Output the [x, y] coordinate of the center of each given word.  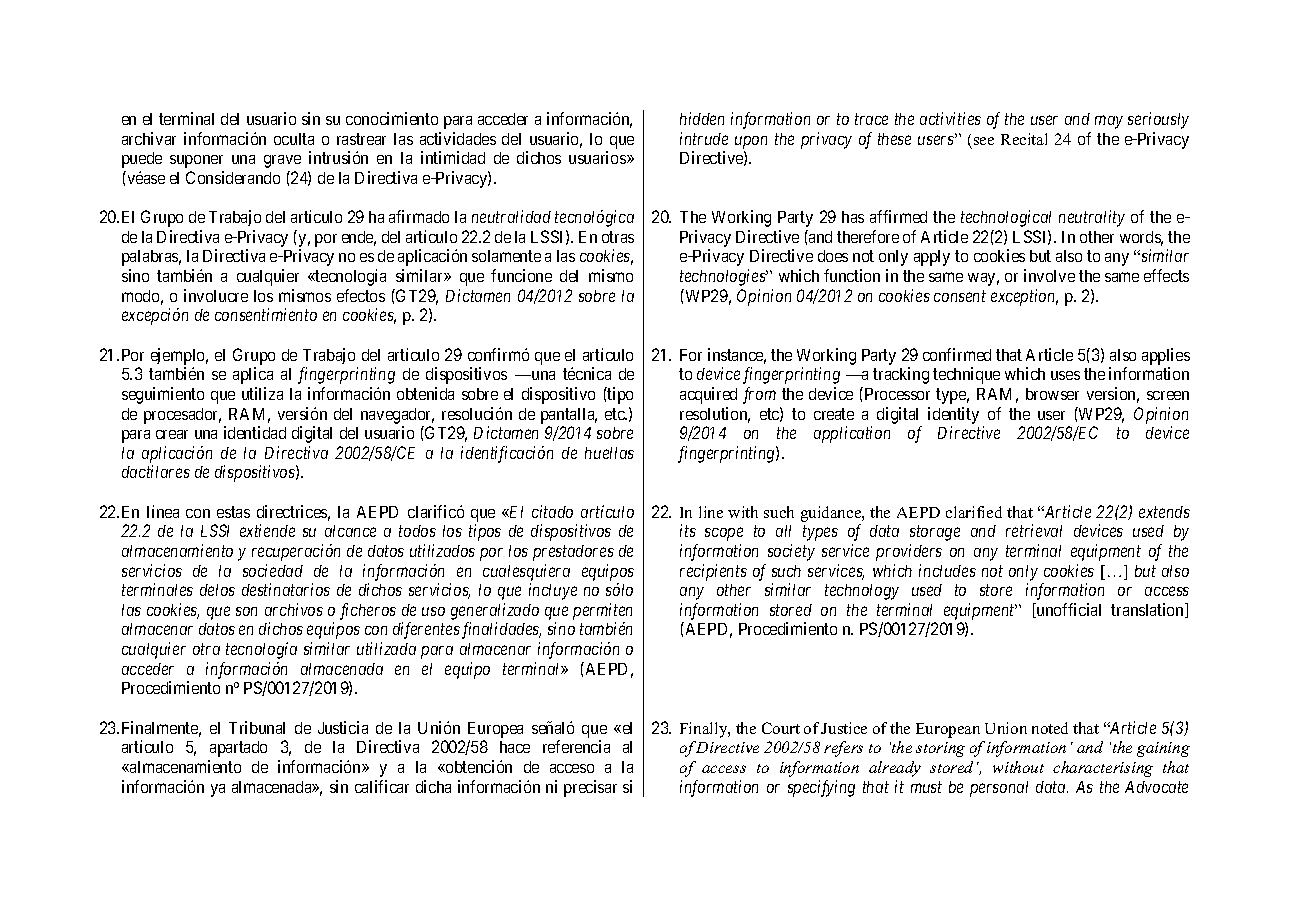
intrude [704, 138]
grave [282, 161]
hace [515, 747]
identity [953, 415]
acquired [708, 395]
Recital [1024, 139]
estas [233, 512]
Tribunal [257, 727]
